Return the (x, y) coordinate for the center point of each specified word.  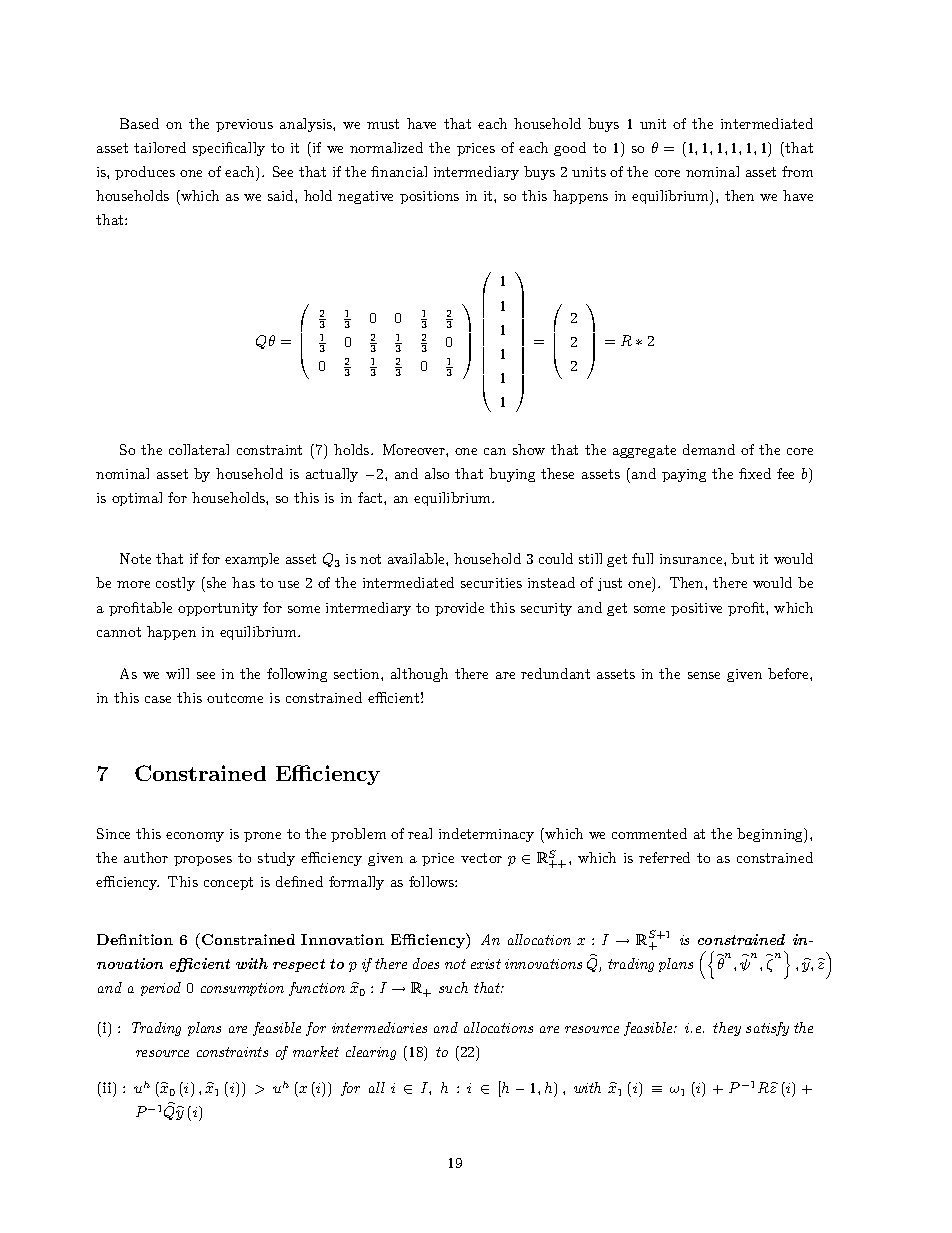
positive (696, 609)
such (453, 987)
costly (175, 584)
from (797, 171)
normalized (386, 147)
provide (459, 609)
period (161, 989)
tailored (160, 147)
